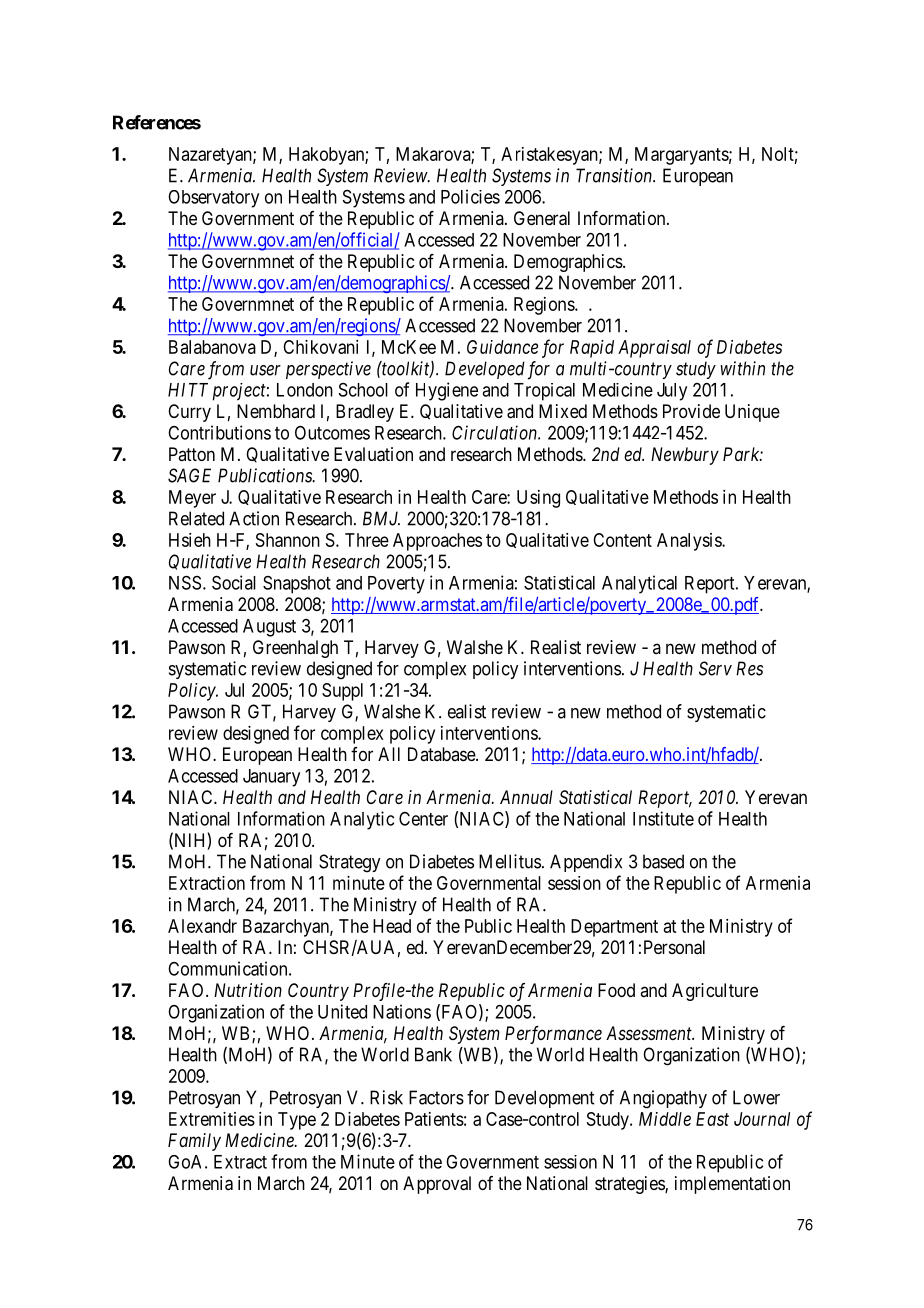  What do you see at coordinates (663, 818) in the document?
I see `Institute` at bounding box center [663, 818].
